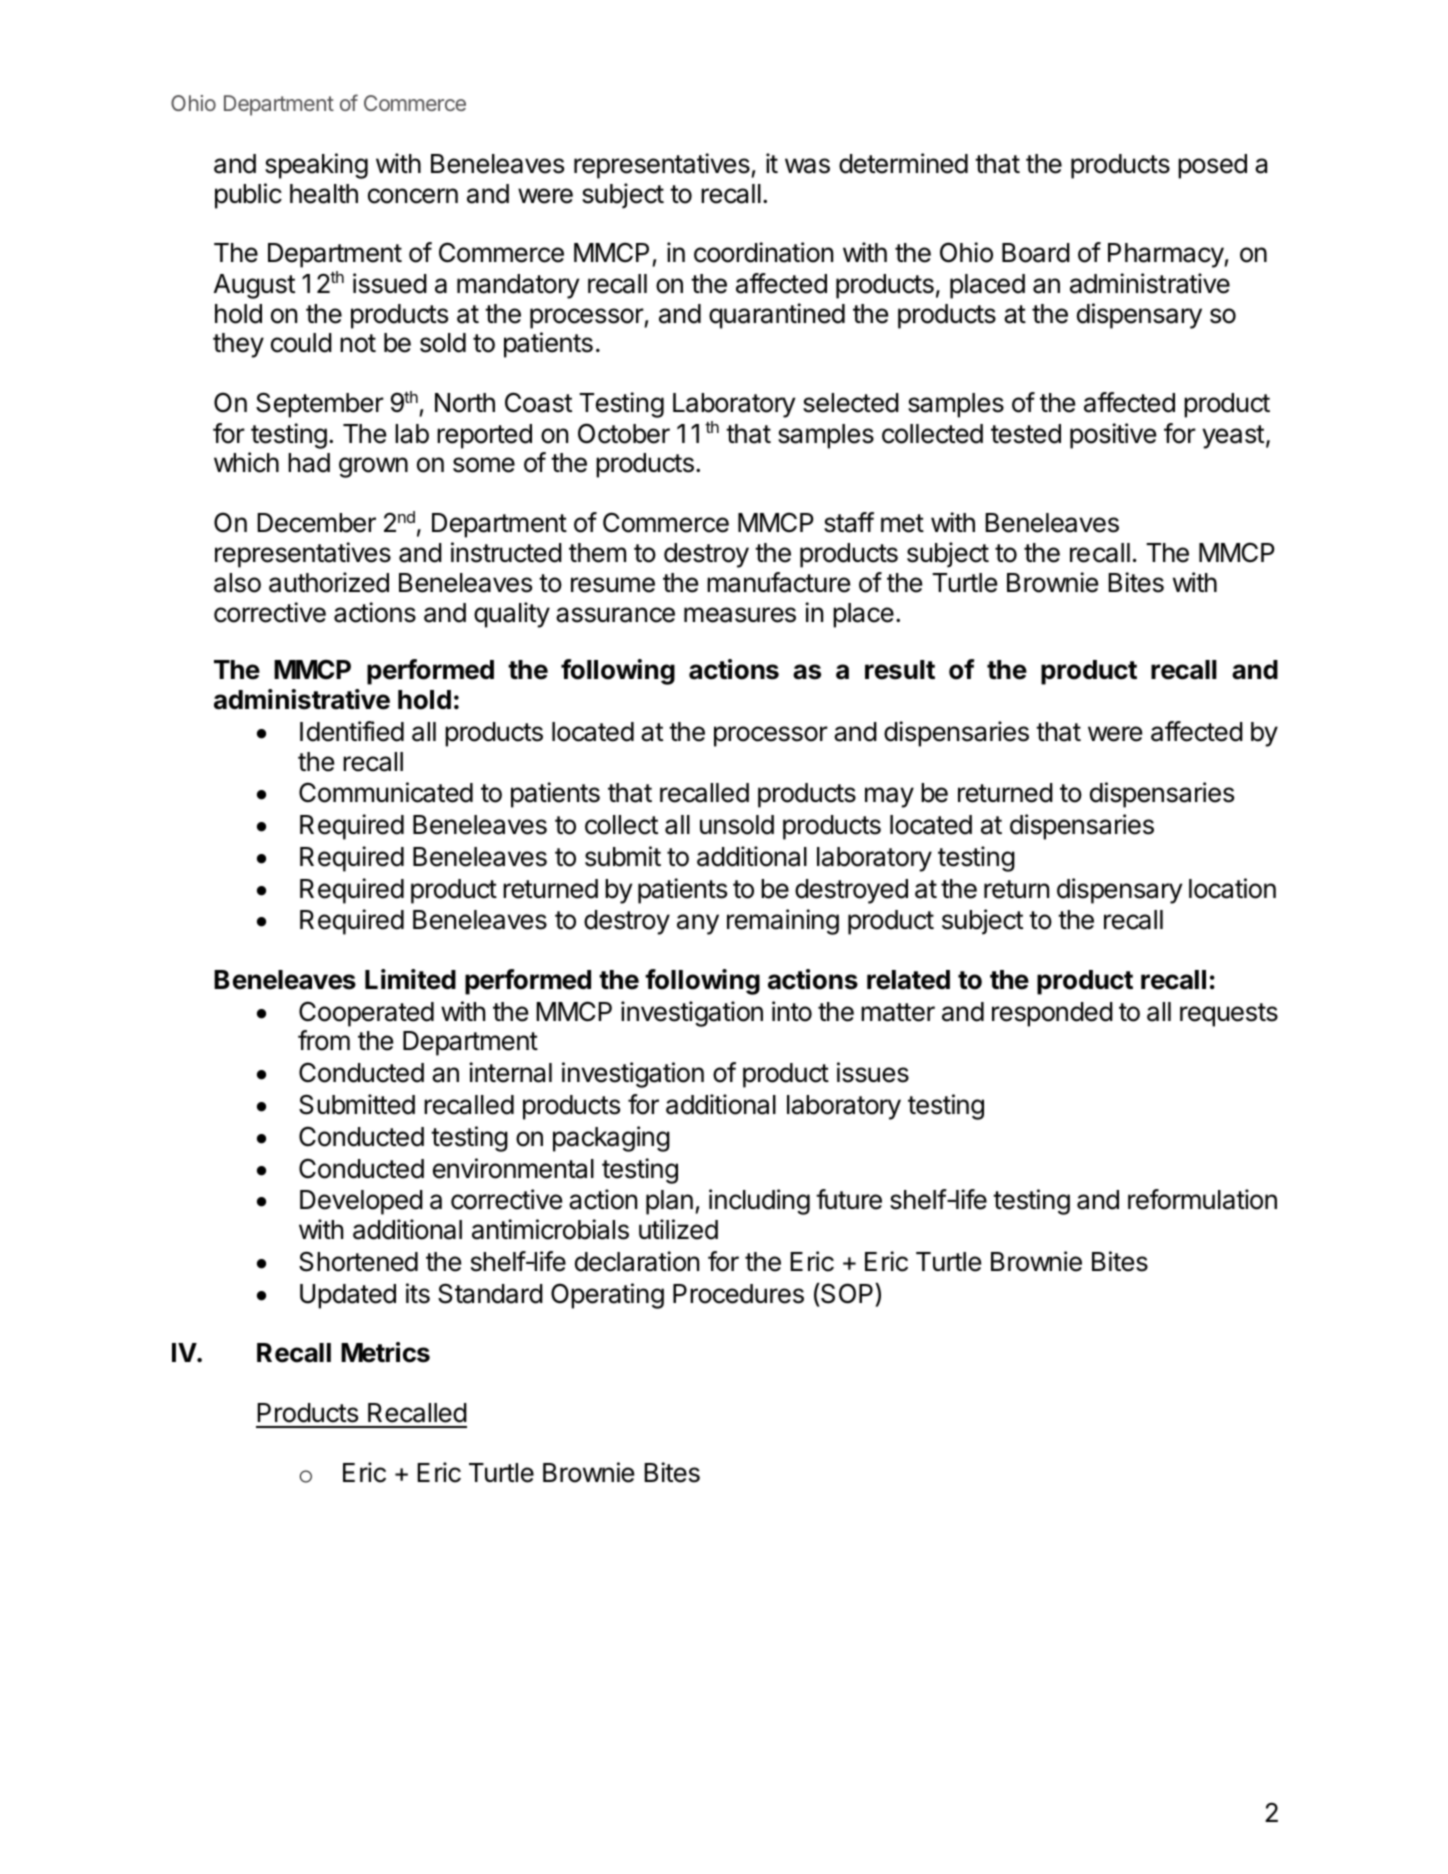 This screenshot has width=1448, height=1874. What do you see at coordinates (738, 1294) in the screenshot?
I see `Procedures` at bounding box center [738, 1294].
